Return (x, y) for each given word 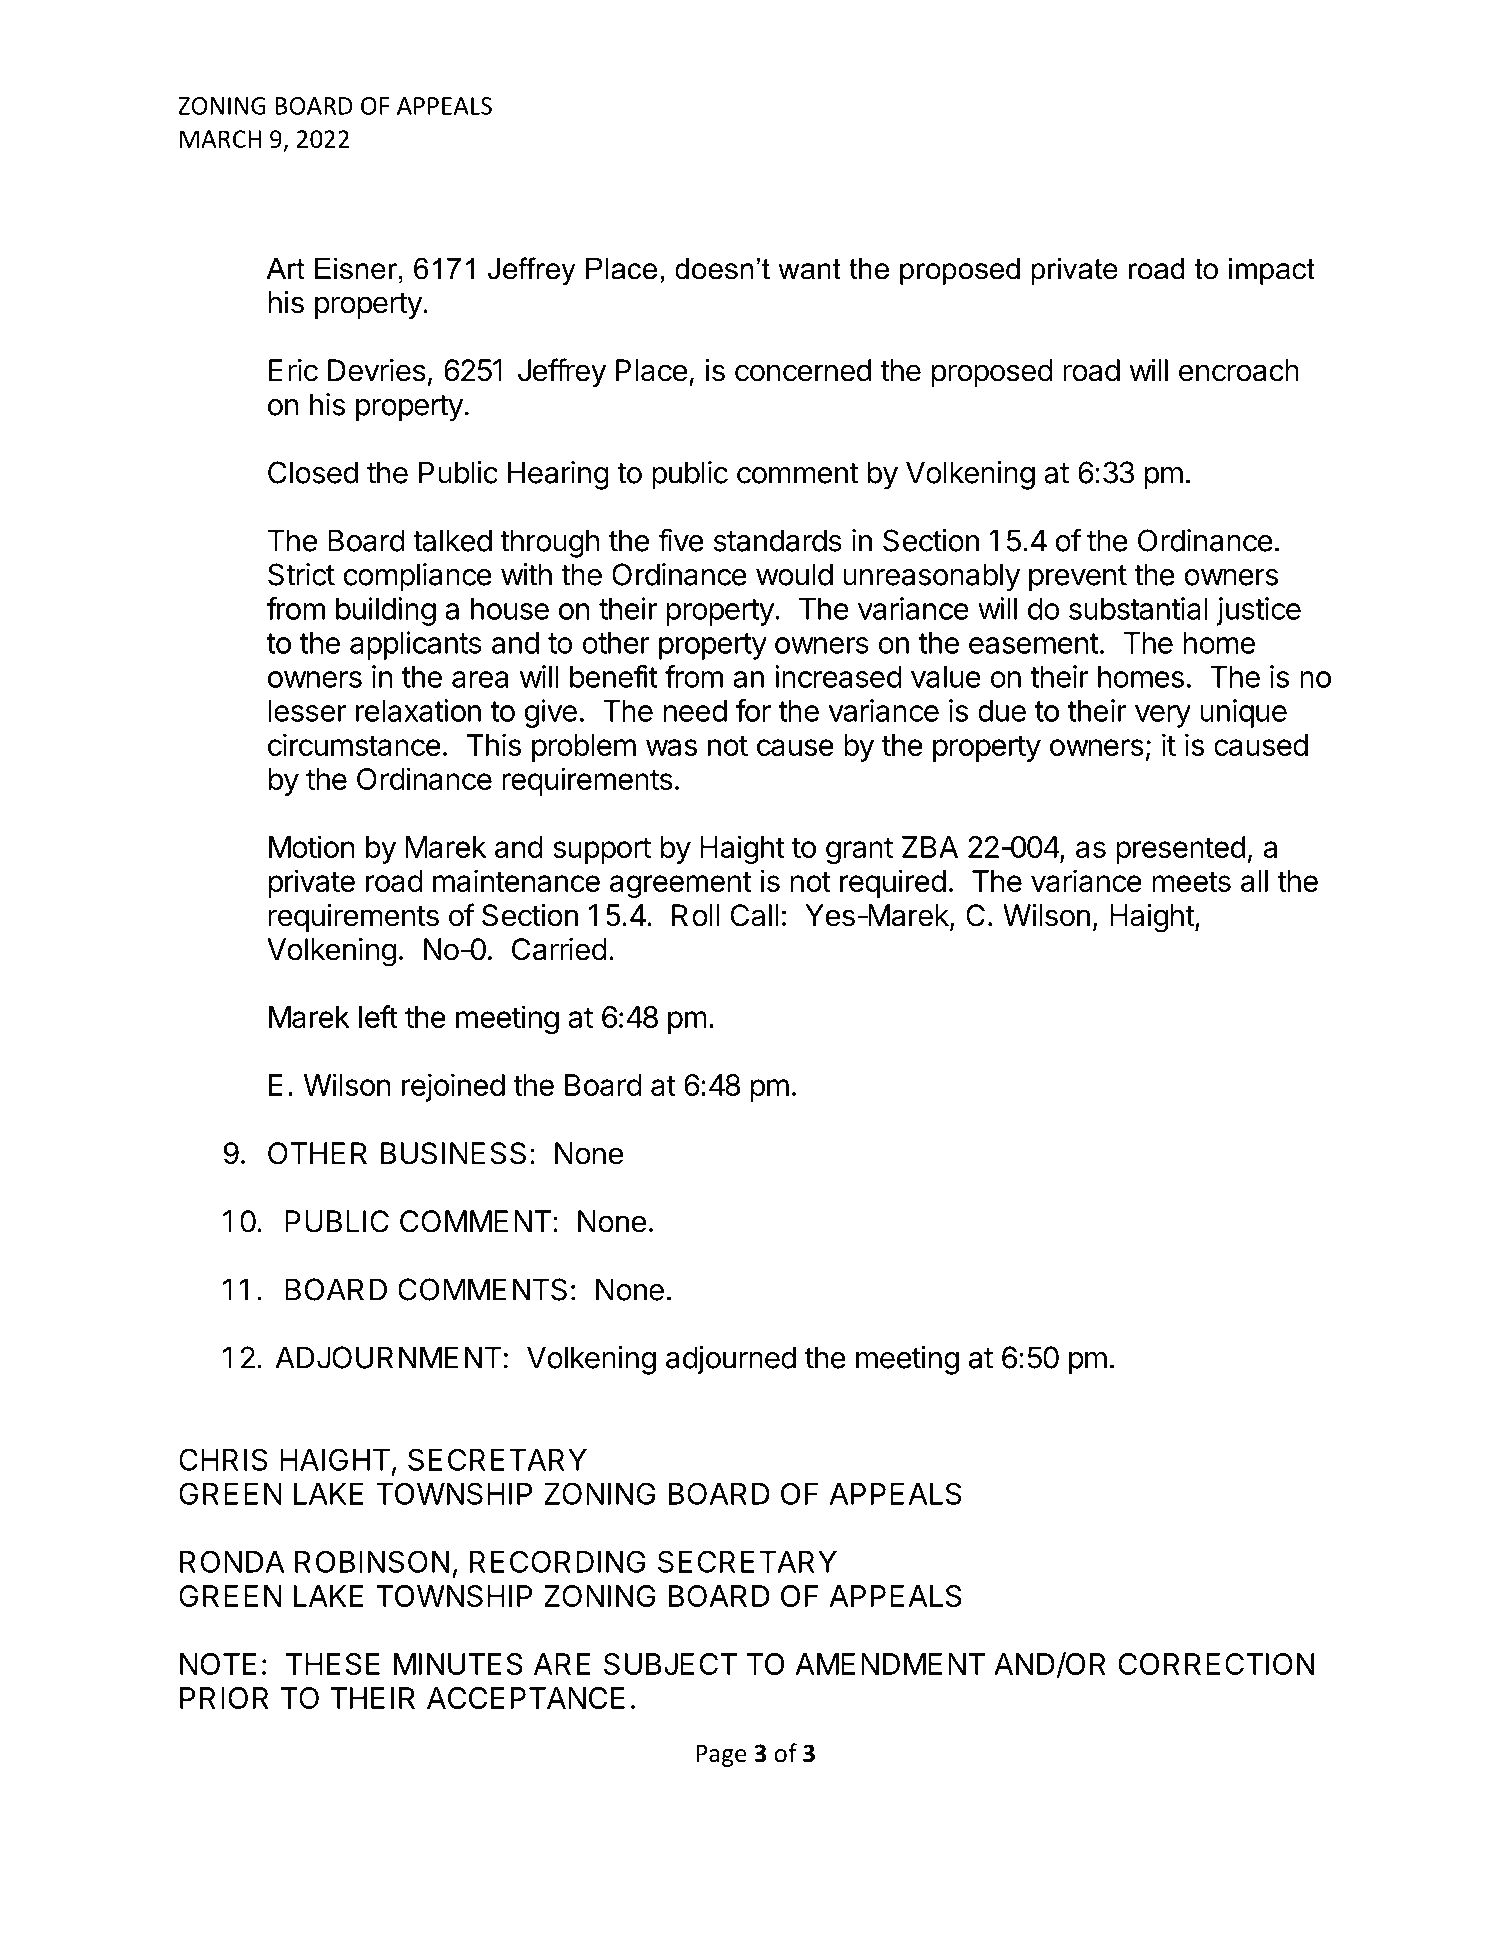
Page (721, 1755)
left (378, 1016)
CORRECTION (1216, 1664)
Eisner (357, 269)
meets (1191, 881)
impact (1272, 271)
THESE (333, 1664)
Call (754, 915)
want (809, 269)
